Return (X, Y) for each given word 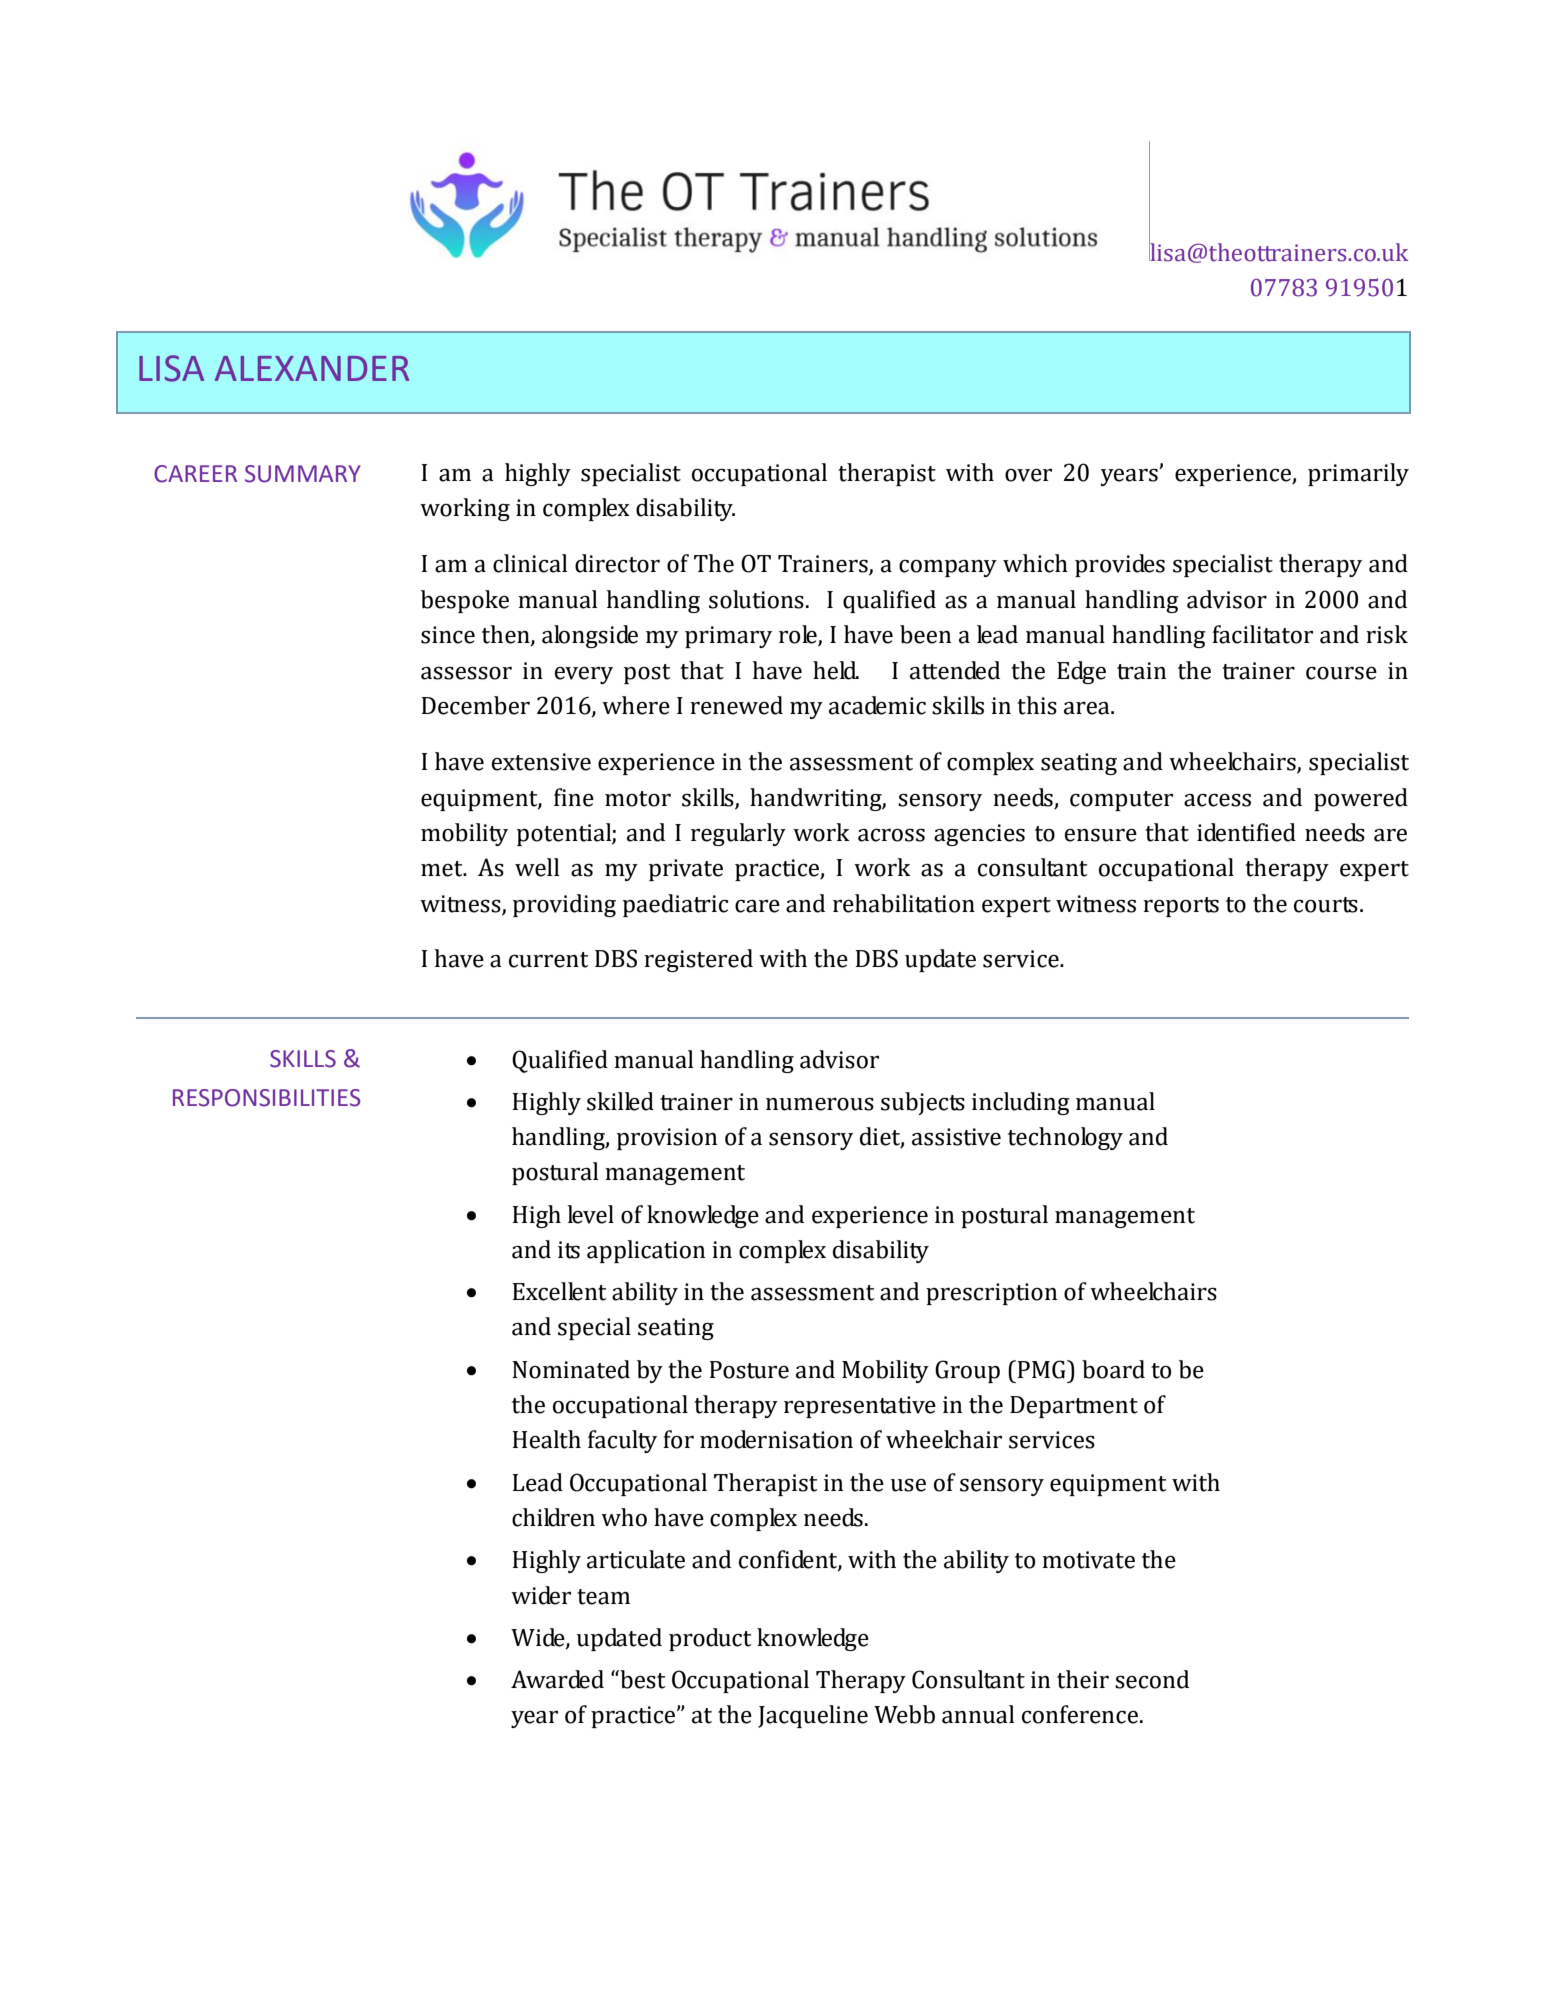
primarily (1358, 474)
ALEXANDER (312, 368)
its (569, 1250)
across (891, 835)
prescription (991, 1294)
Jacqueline (813, 1716)
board (1113, 1369)
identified (1246, 832)
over (1028, 475)
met (443, 869)
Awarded (557, 1679)
